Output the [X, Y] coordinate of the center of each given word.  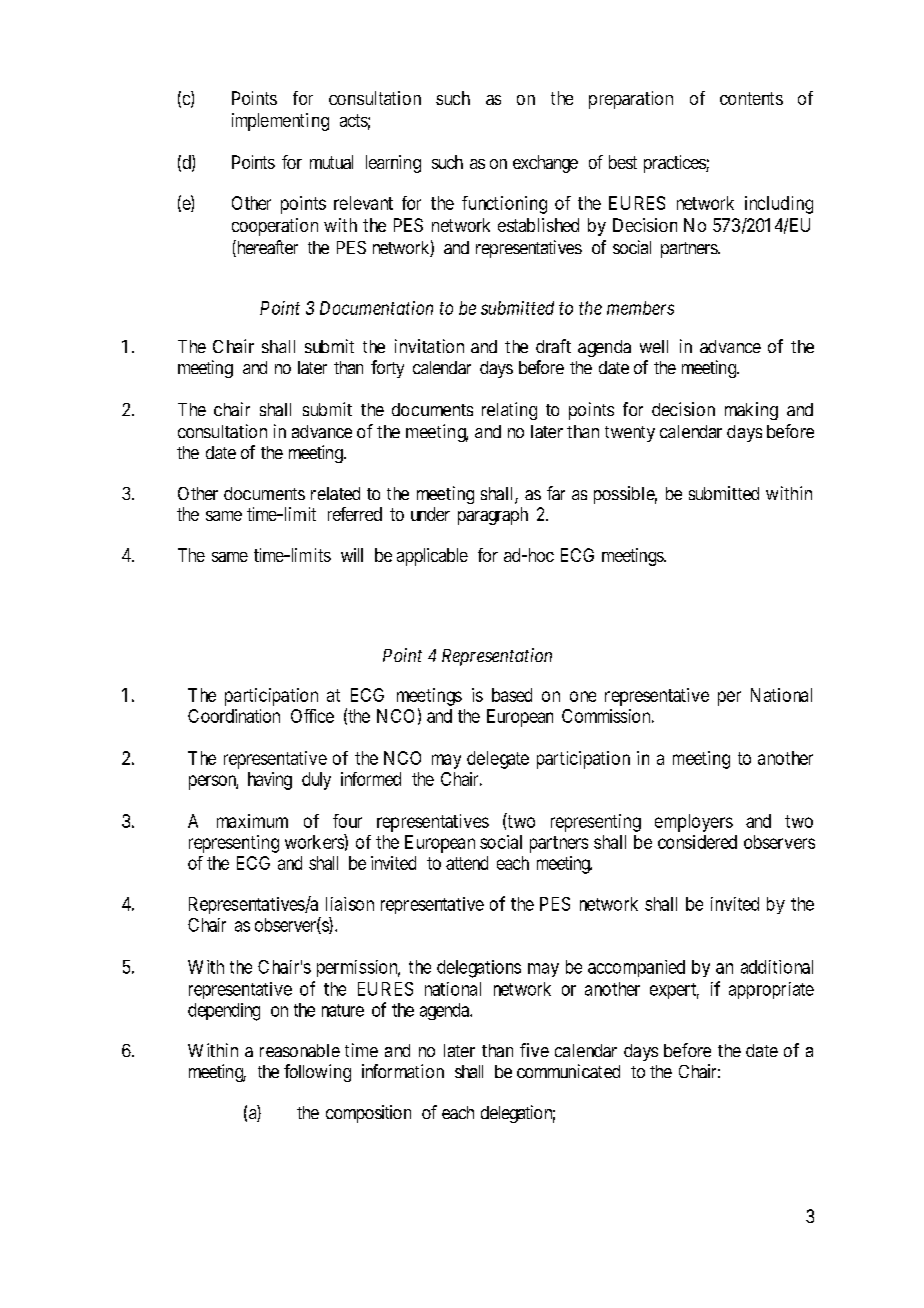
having [270, 781]
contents [751, 98]
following [317, 1073]
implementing [280, 122]
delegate [498, 760]
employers [694, 823]
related [335, 493]
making [751, 411]
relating [509, 411]
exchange [545, 164]
